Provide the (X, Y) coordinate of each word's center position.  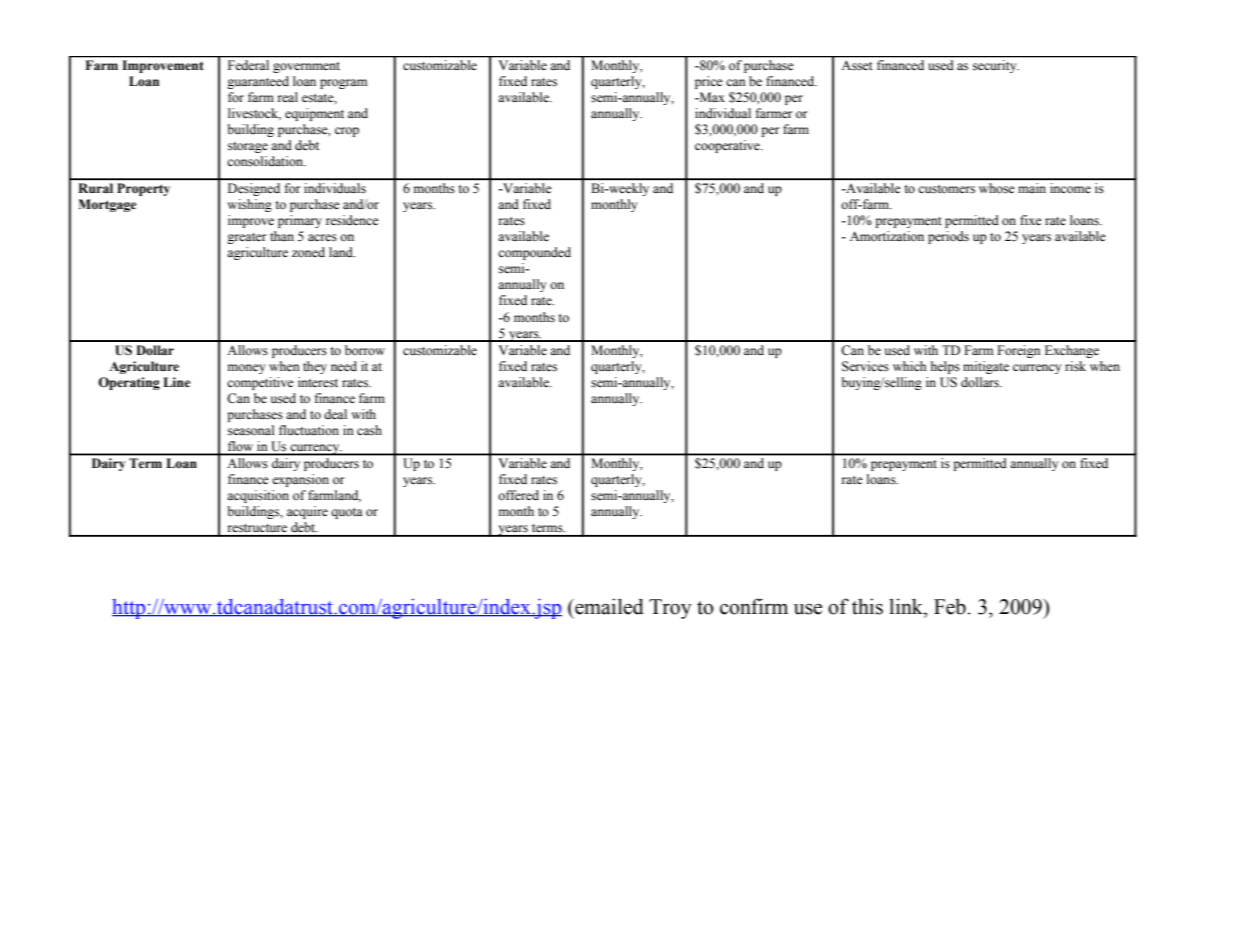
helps (945, 367)
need (344, 366)
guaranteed (258, 82)
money (247, 369)
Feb (950, 606)
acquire (307, 512)
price (709, 82)
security (996, 66)
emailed (608, 606)
